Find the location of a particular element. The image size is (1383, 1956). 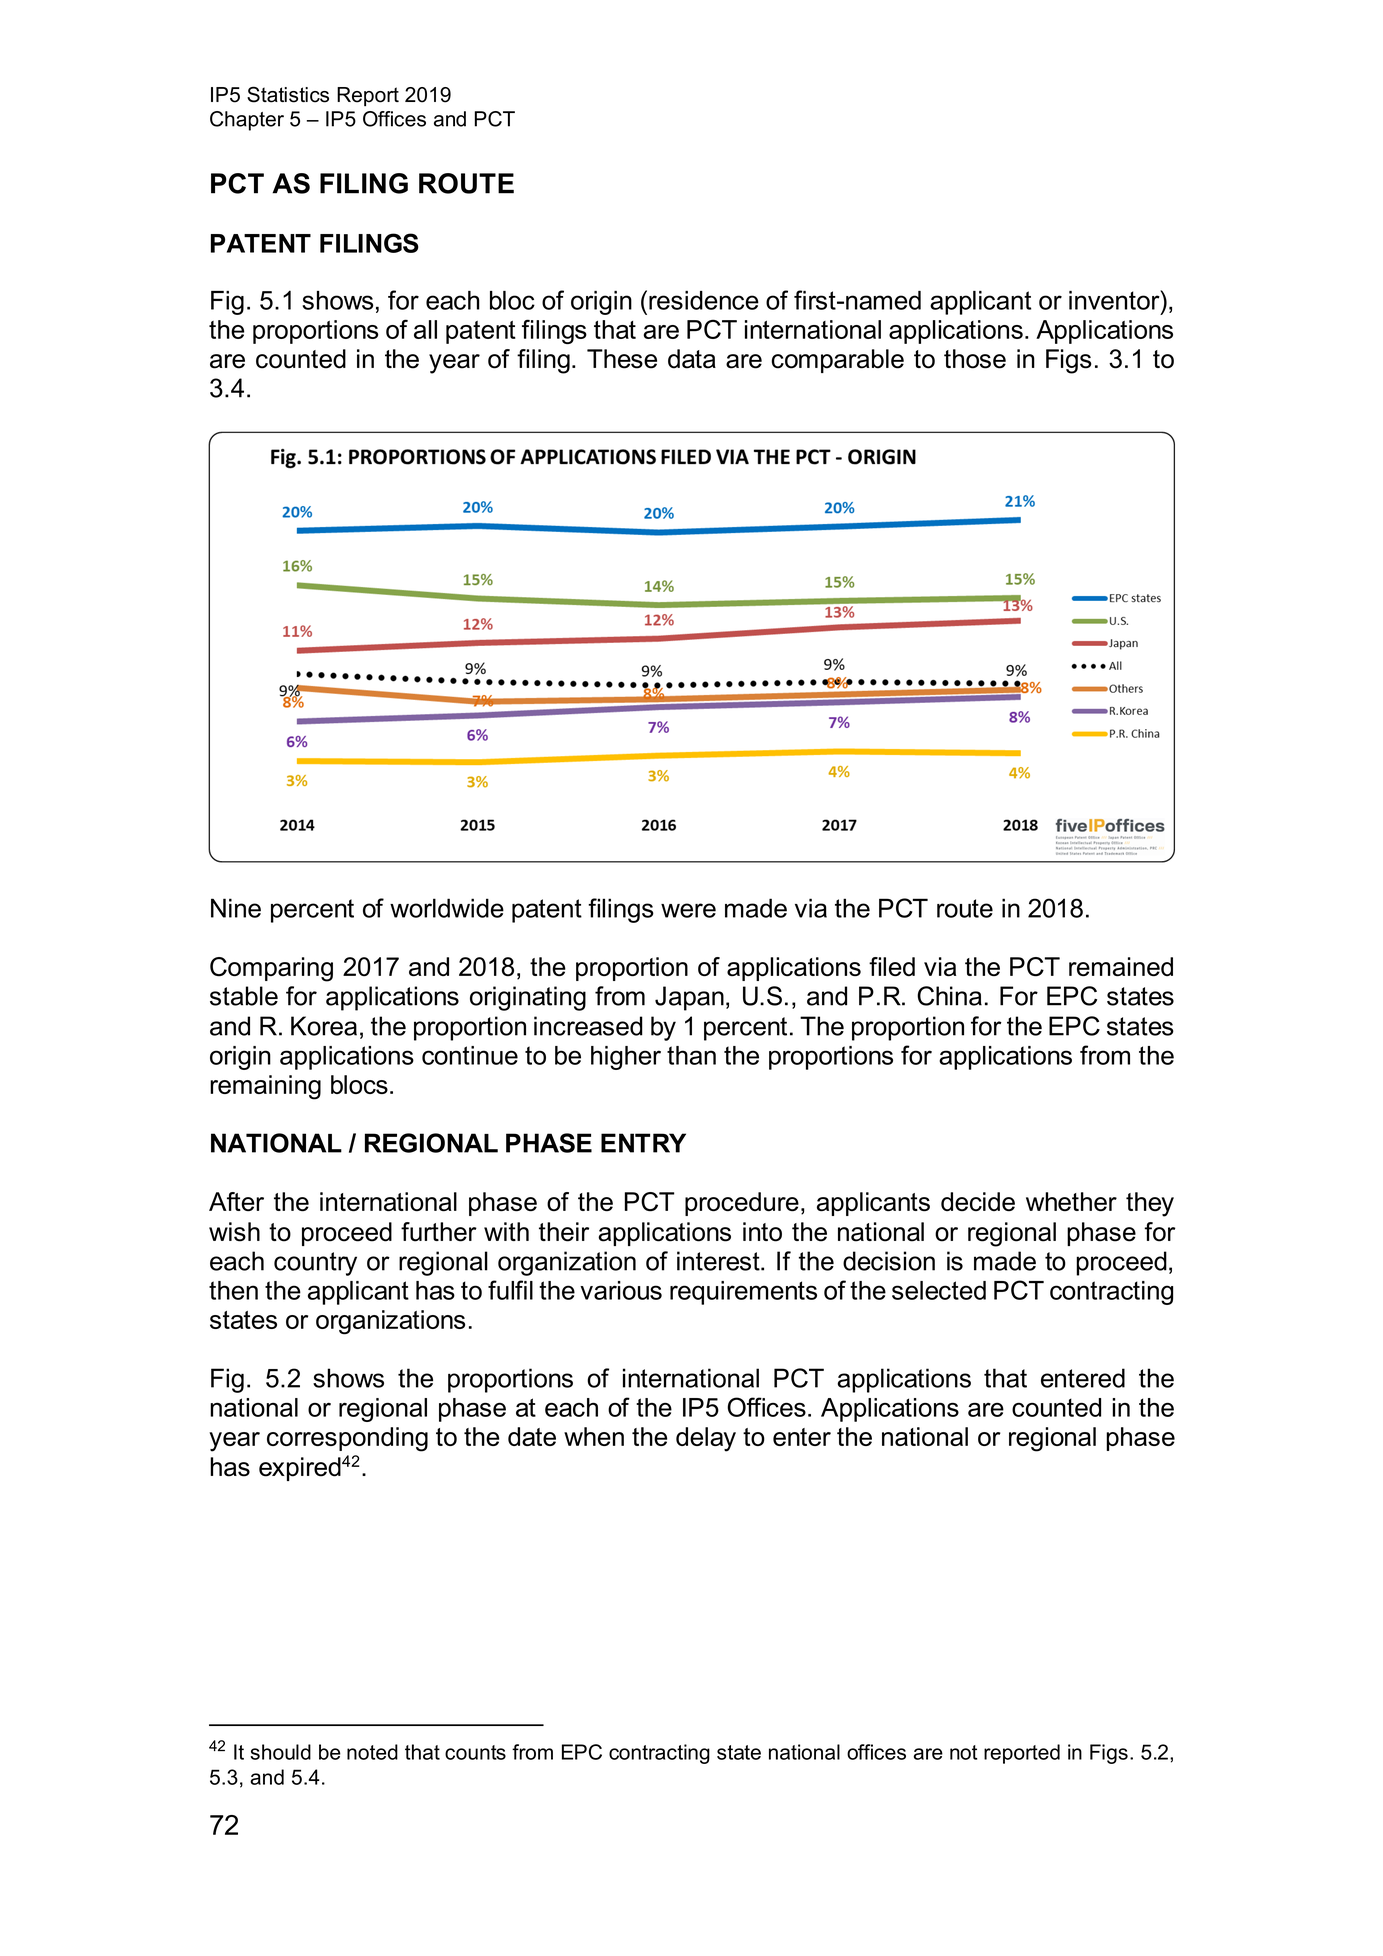

noted is located at coordinates (372, 1752).
